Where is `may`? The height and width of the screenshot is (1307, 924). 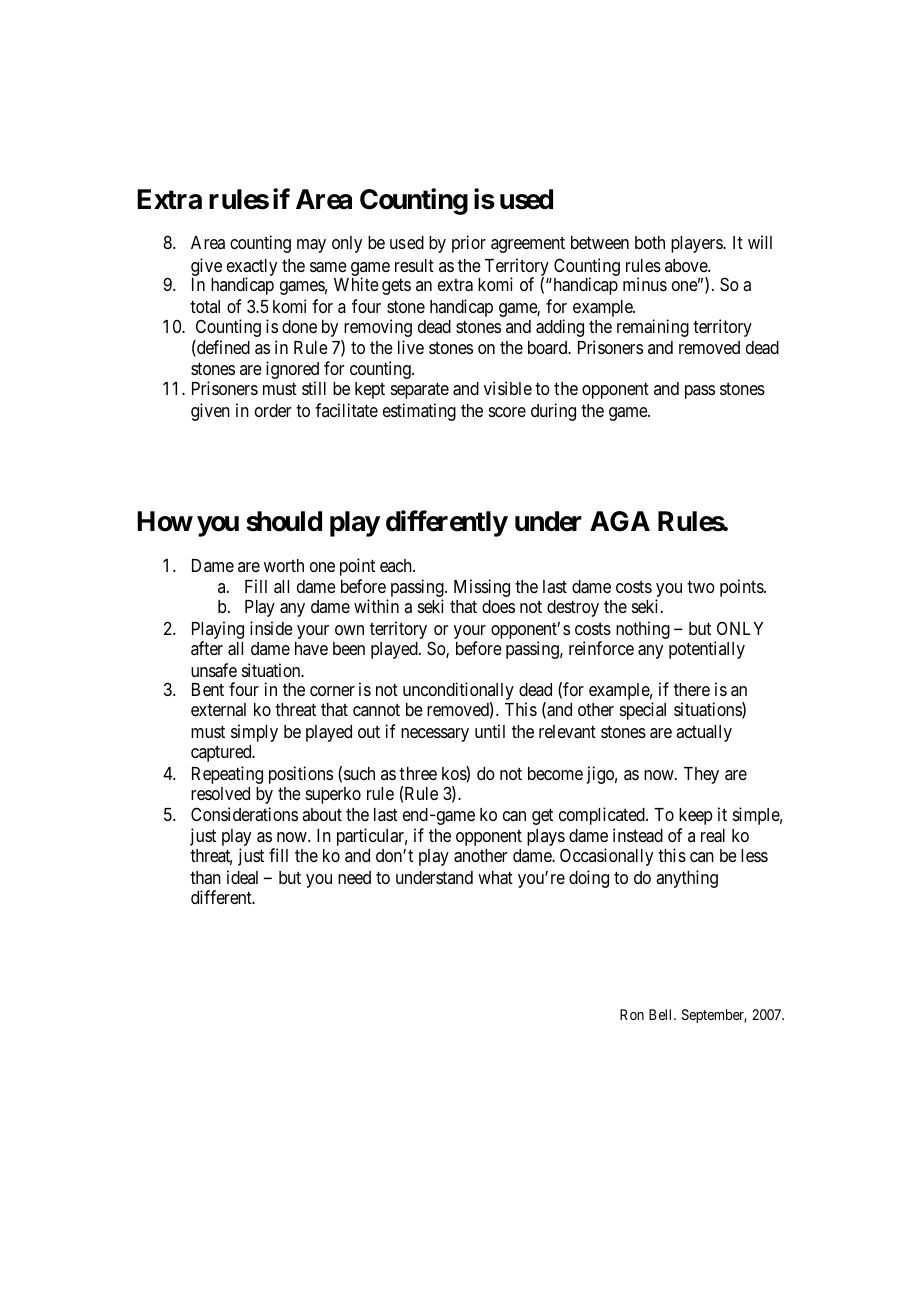
may is located at coordinates (311, 246).
